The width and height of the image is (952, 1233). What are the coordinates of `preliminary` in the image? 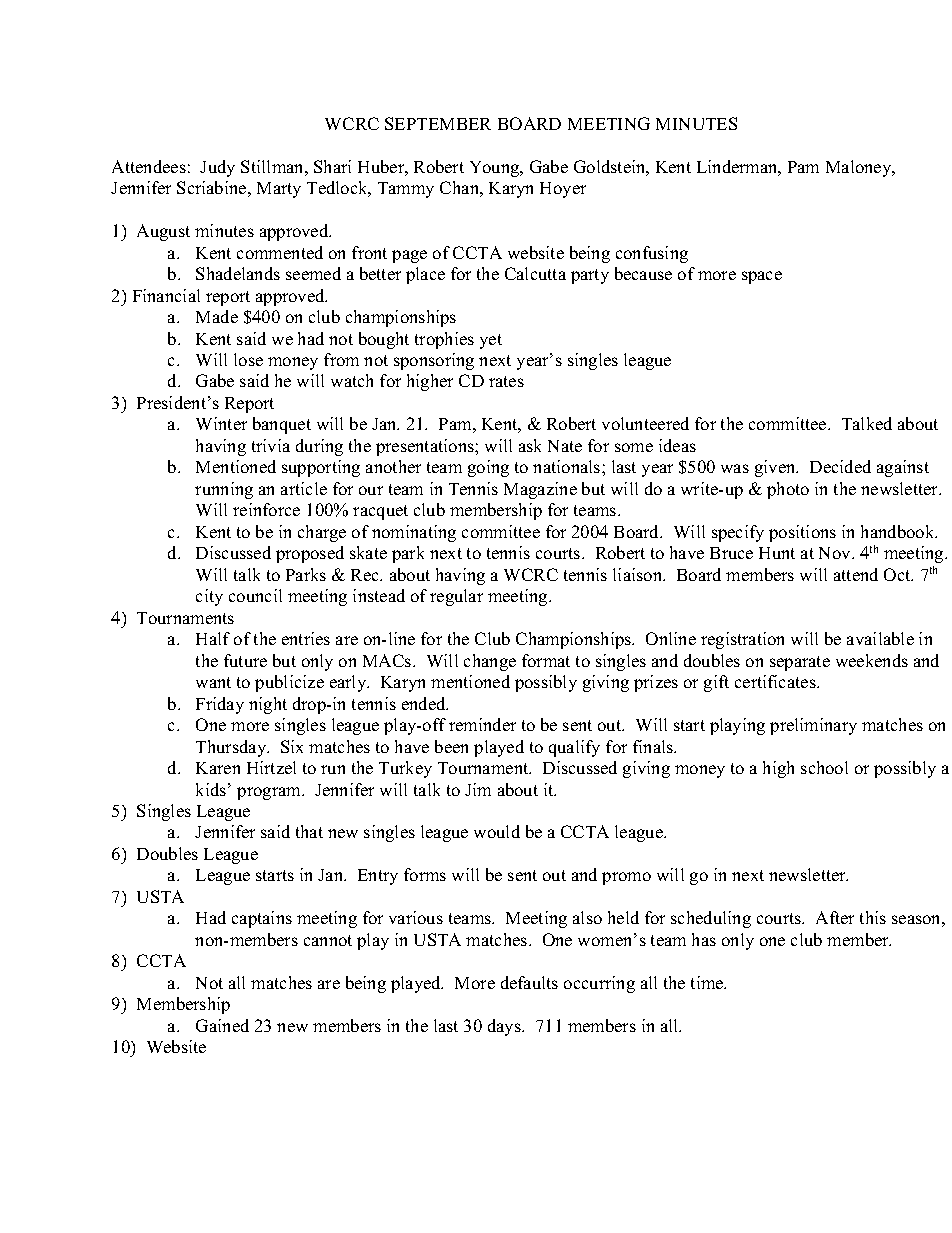 It's located at (813, 726).
